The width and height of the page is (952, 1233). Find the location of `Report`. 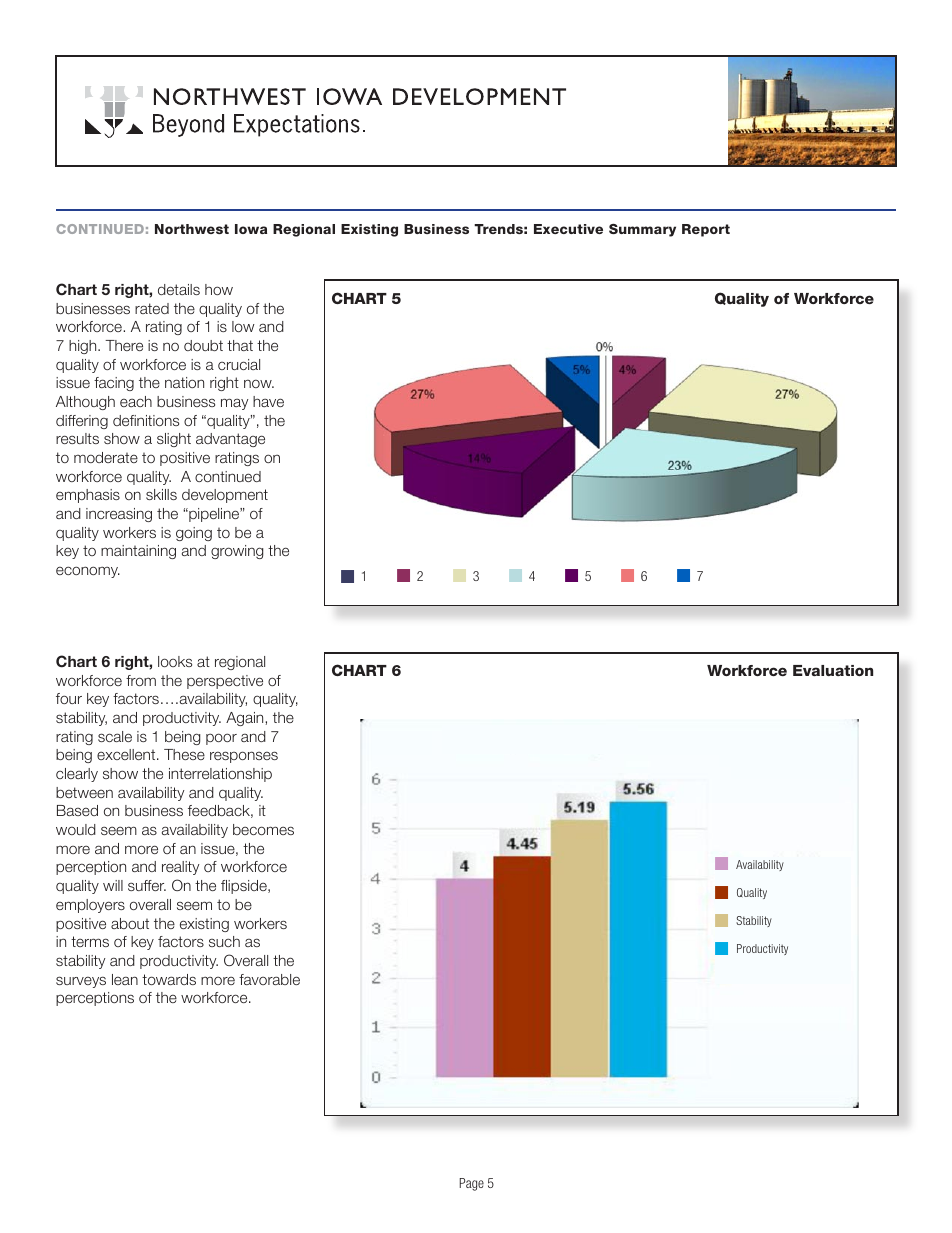

Report is located at coordinates (706, 230).
